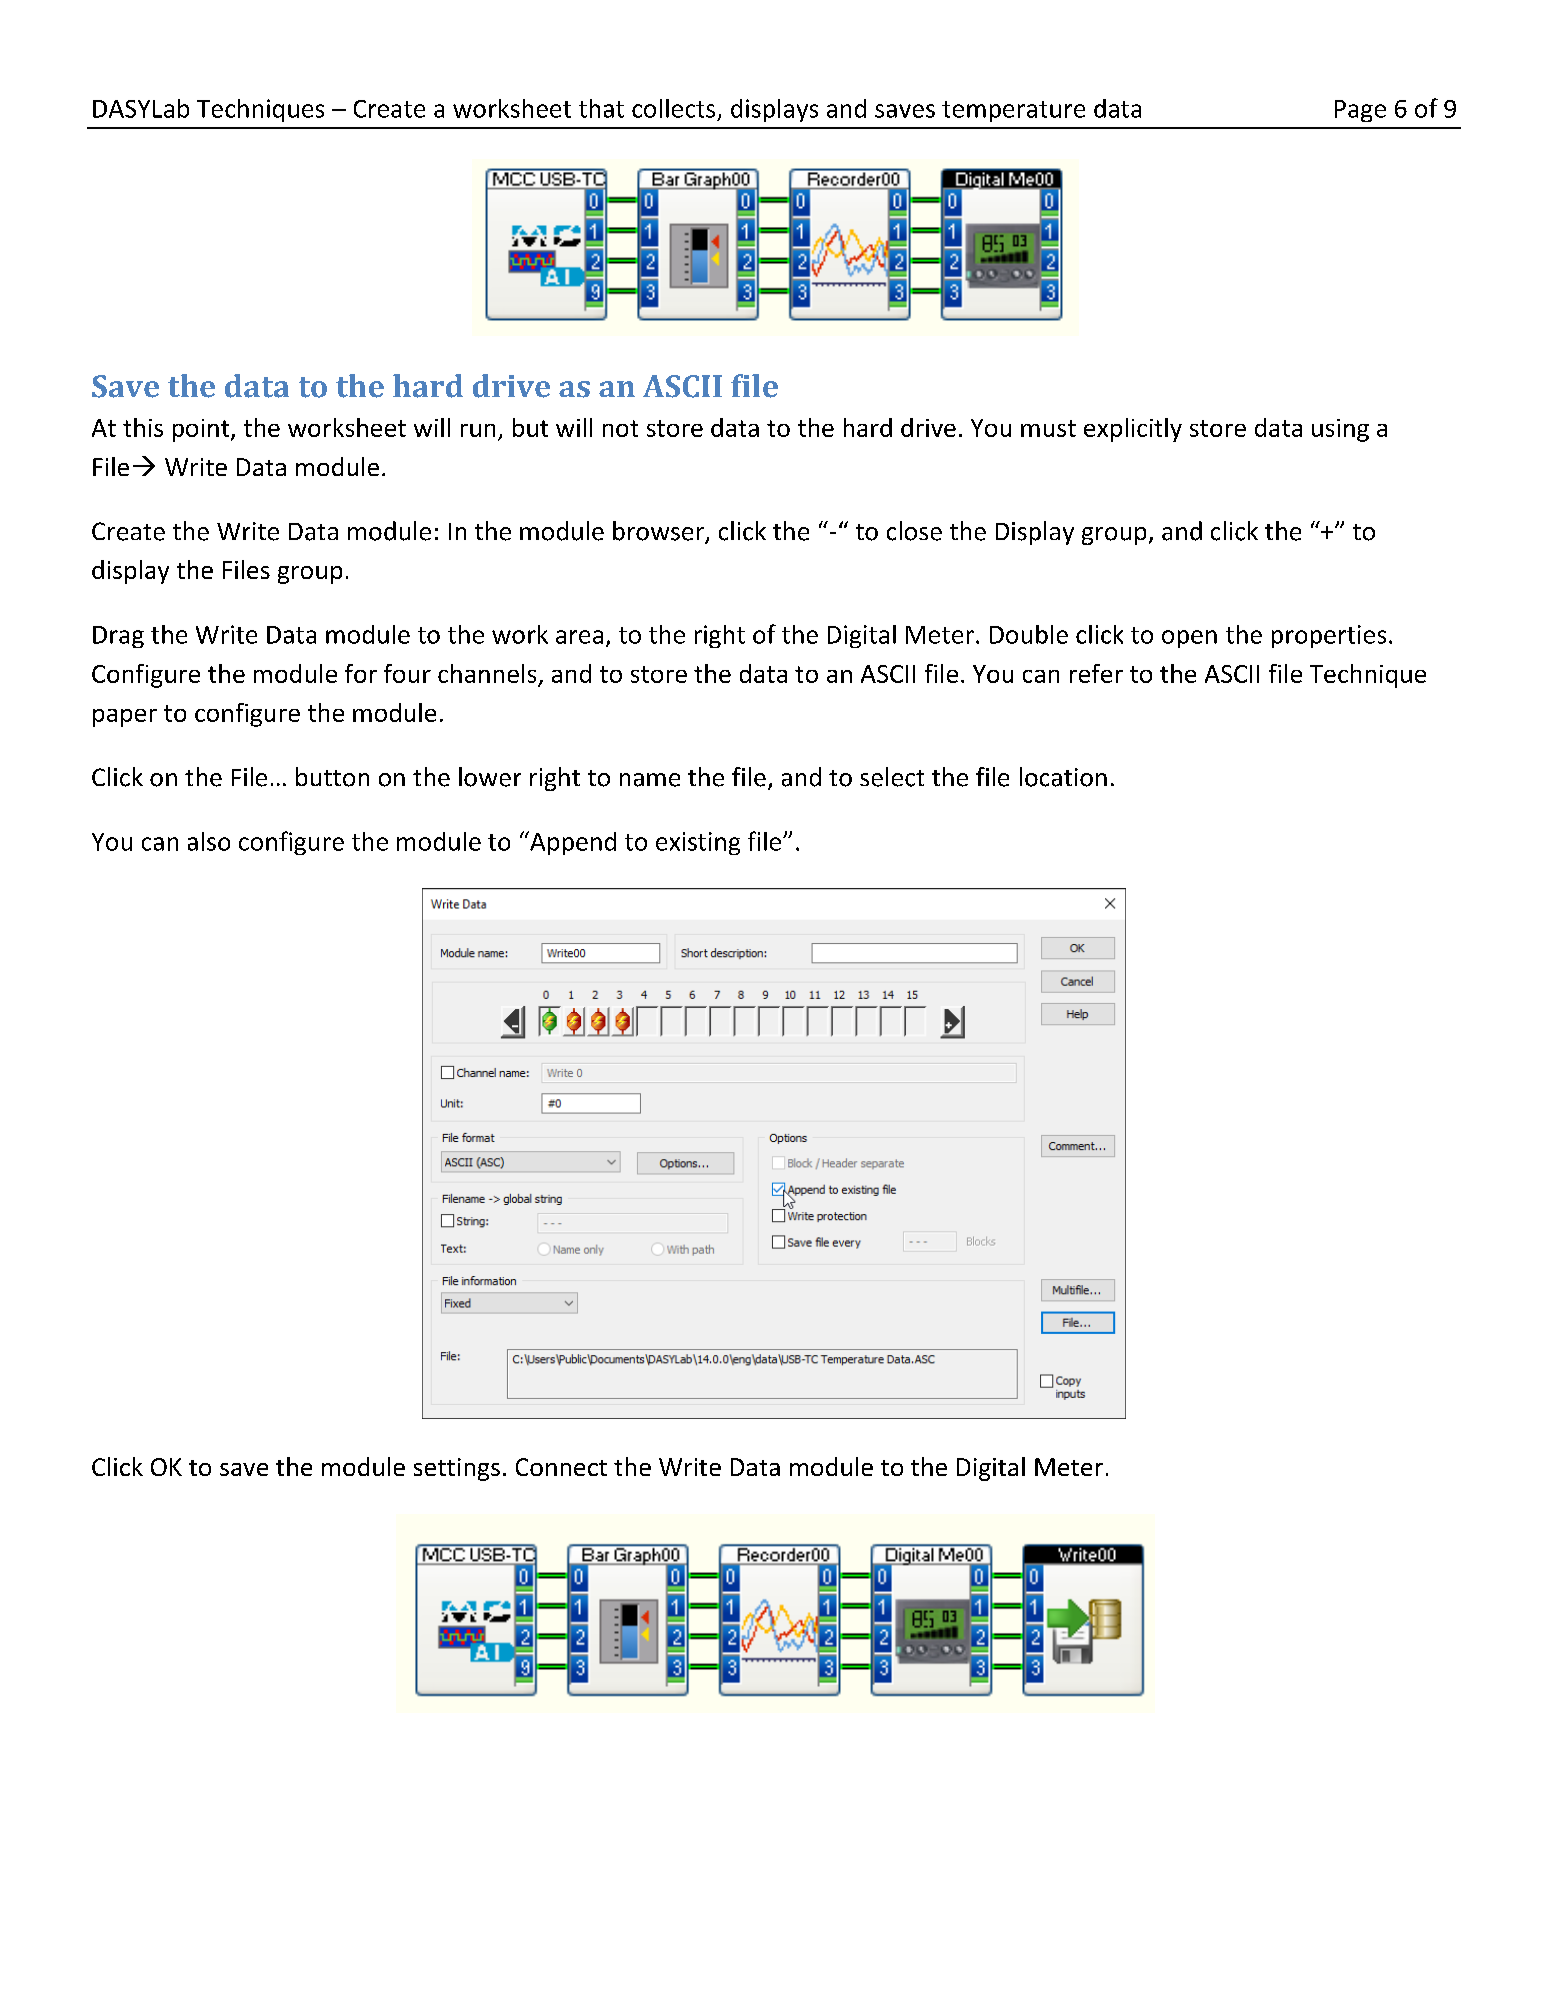  I want to click on browser, so click(659, 532).
